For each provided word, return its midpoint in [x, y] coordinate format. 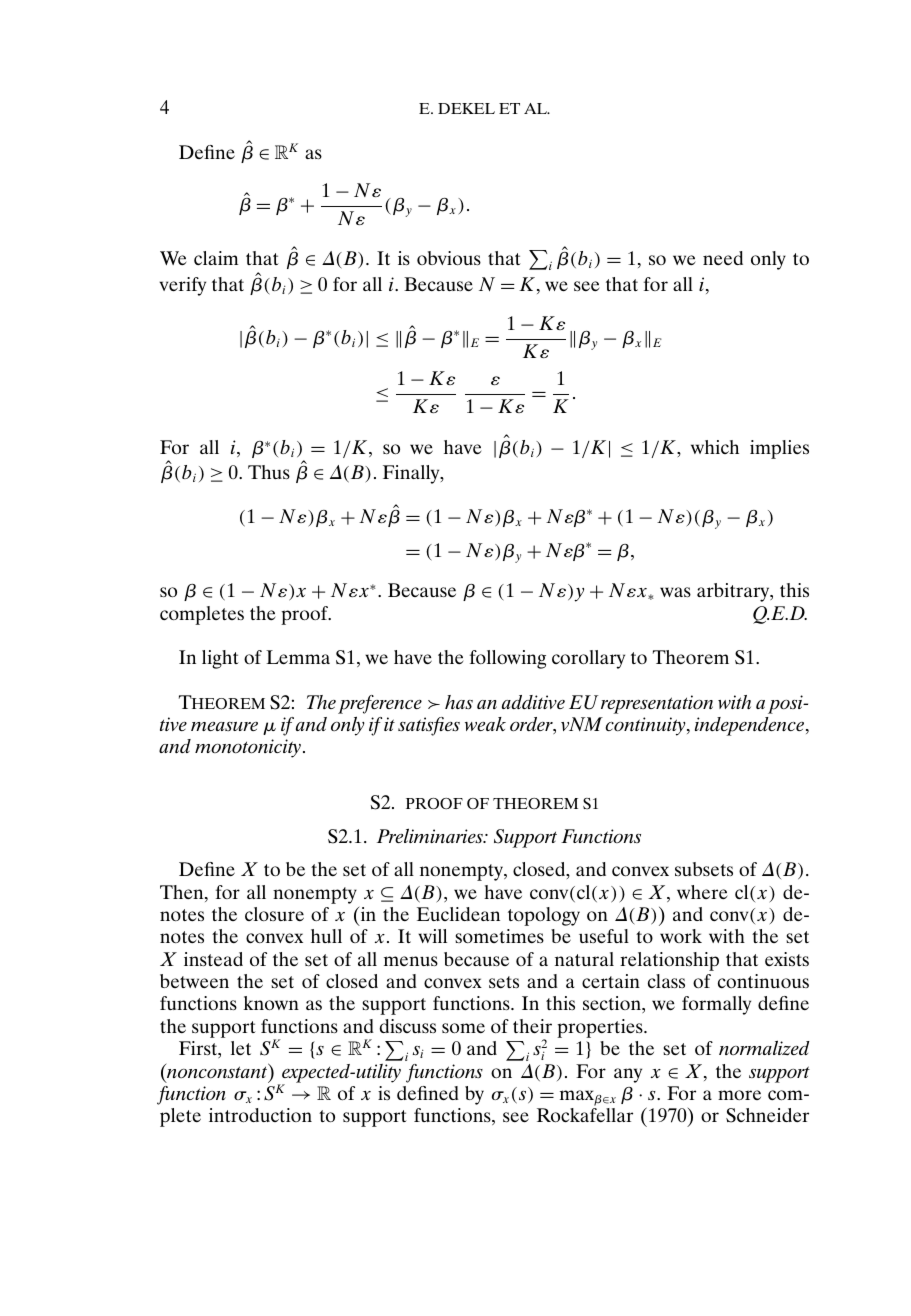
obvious [449, 258]
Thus [269, 472]
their [532, 1026]
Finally [412, 474]
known [271, 1003]
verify [182, 286]
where [702, 892]
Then [183, 893]
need [723, 258]
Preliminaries [431, 836]
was [675, 592]
